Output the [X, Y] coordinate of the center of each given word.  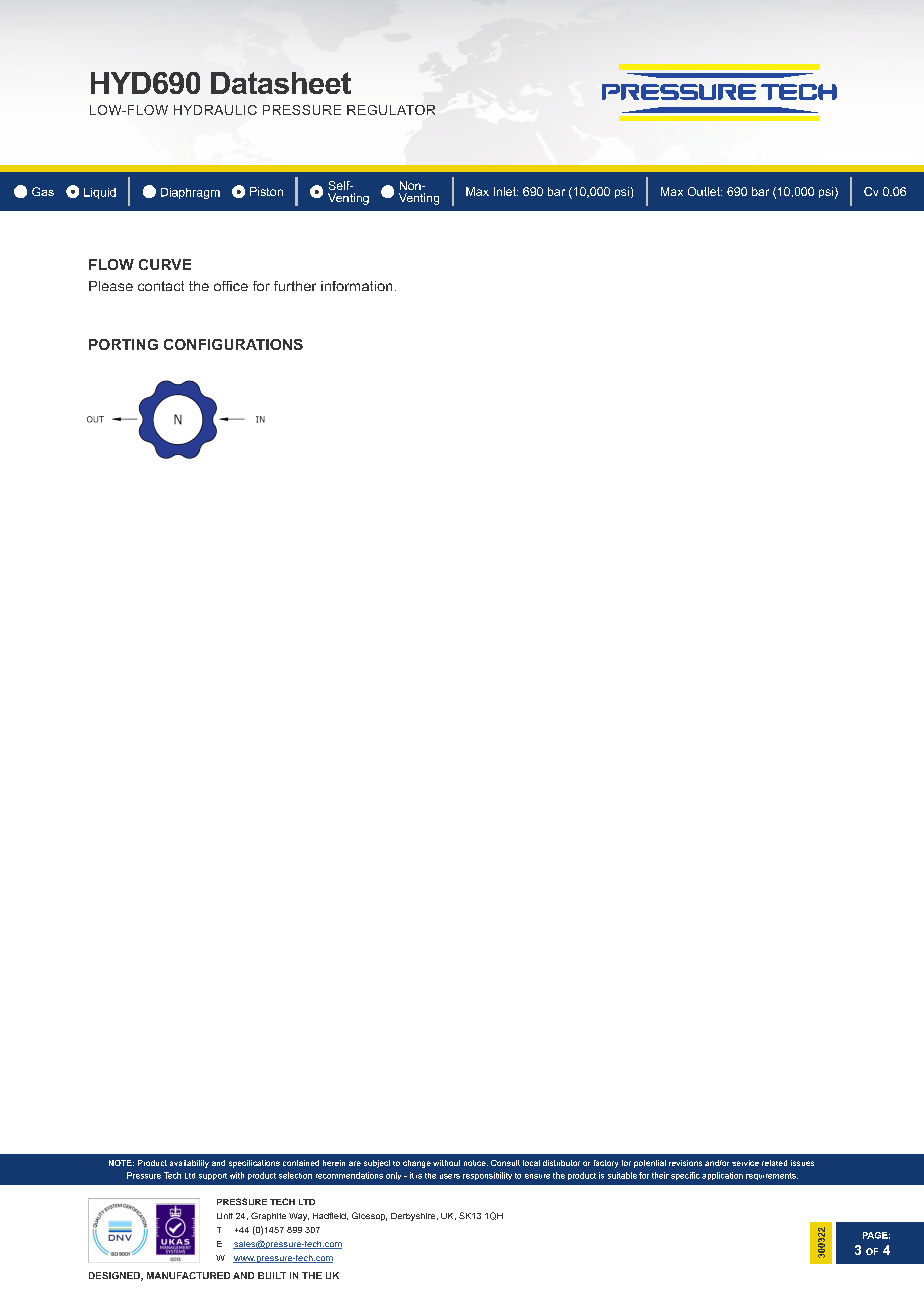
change [417, 1164]
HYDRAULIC [215, 110]
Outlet [705, 191]
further [295, 286]
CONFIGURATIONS [233, 344]
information [356, 286]
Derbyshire [414, 1217]
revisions [685, 1163]
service [745, 1163]
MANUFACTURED [188, 1275]
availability [189, 1164]
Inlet [506, 191]
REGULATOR [391, 110]
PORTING [123, 344]
